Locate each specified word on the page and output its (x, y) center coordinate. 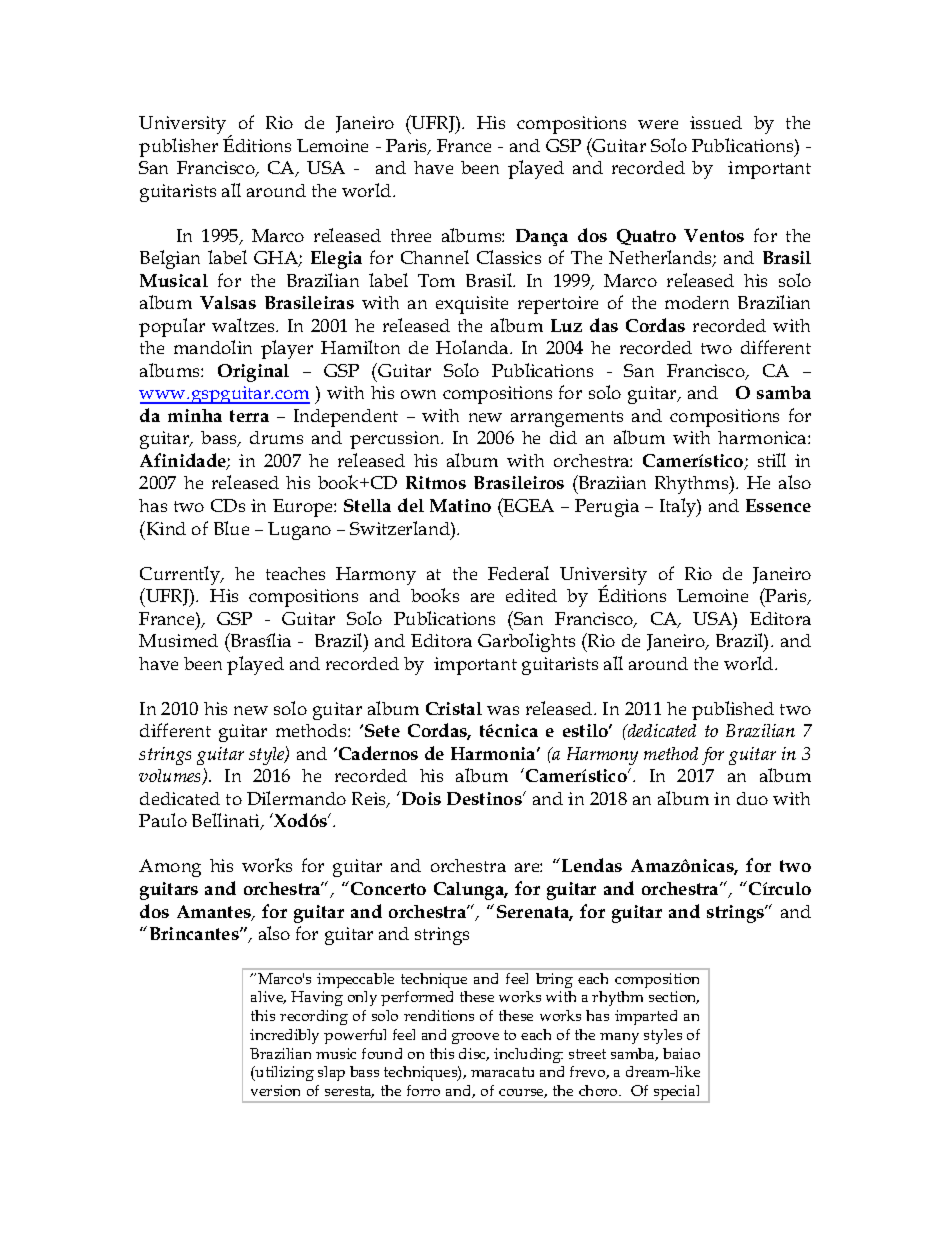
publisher (178, 147)
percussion (396, 440)
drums (276, 437)
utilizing (284, 1073)
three (411, 235)
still (772, 460)
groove (475, 1038)
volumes (171, 777)
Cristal (454, 708)
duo (752, 798)
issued (716, 122)
